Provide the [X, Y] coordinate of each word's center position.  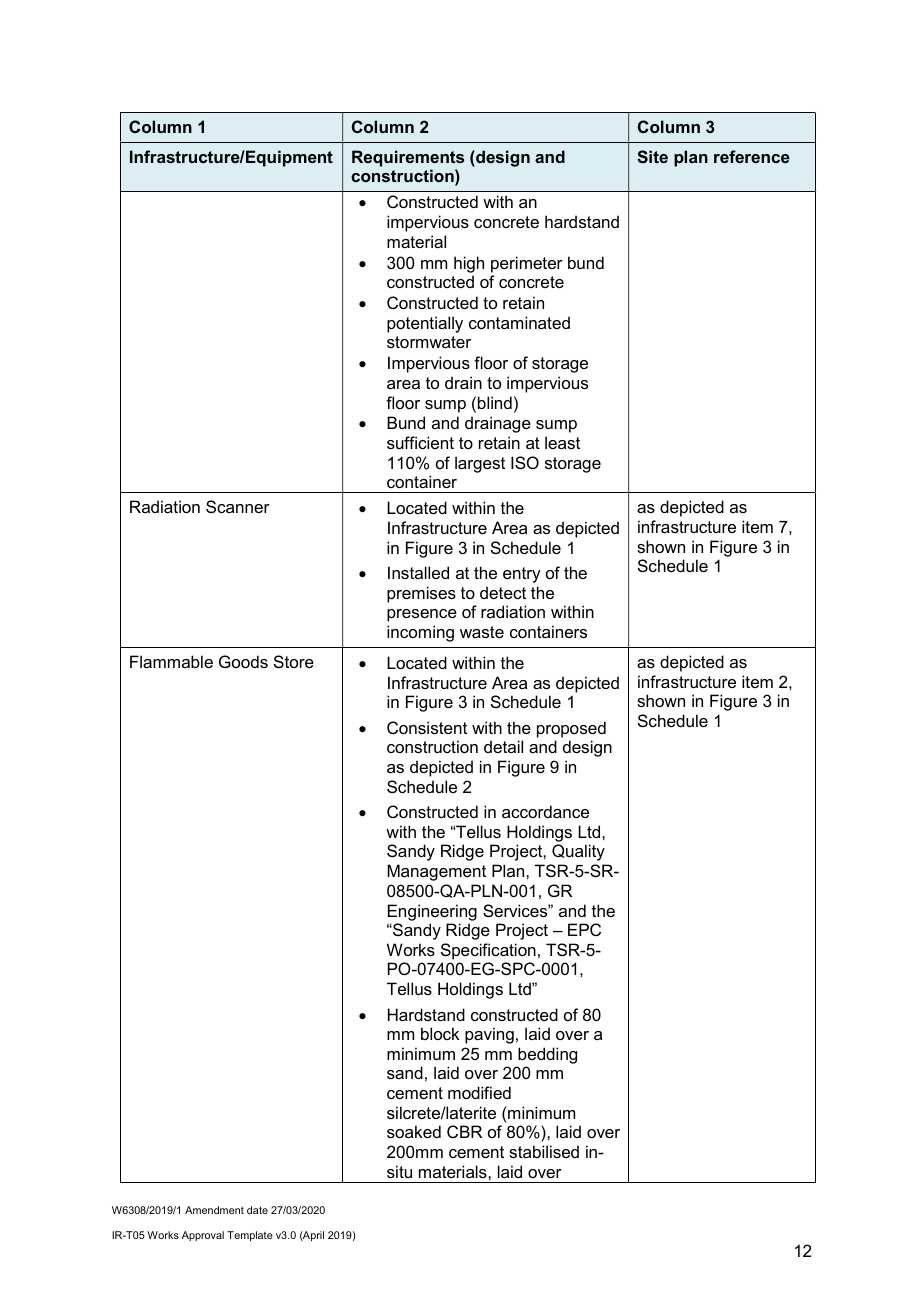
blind [495, 402]
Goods [243, 661]
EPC [584, 929]
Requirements [408, 158]
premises [421, 594]
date [257, 1210]
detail [503, 746]
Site [652, 156]
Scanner [238, 506]
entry [522, 575]
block [440, 1033]
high [469, 264]
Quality [578, 852]
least [562, 442]
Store [294, 661]
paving [489, 1035]
